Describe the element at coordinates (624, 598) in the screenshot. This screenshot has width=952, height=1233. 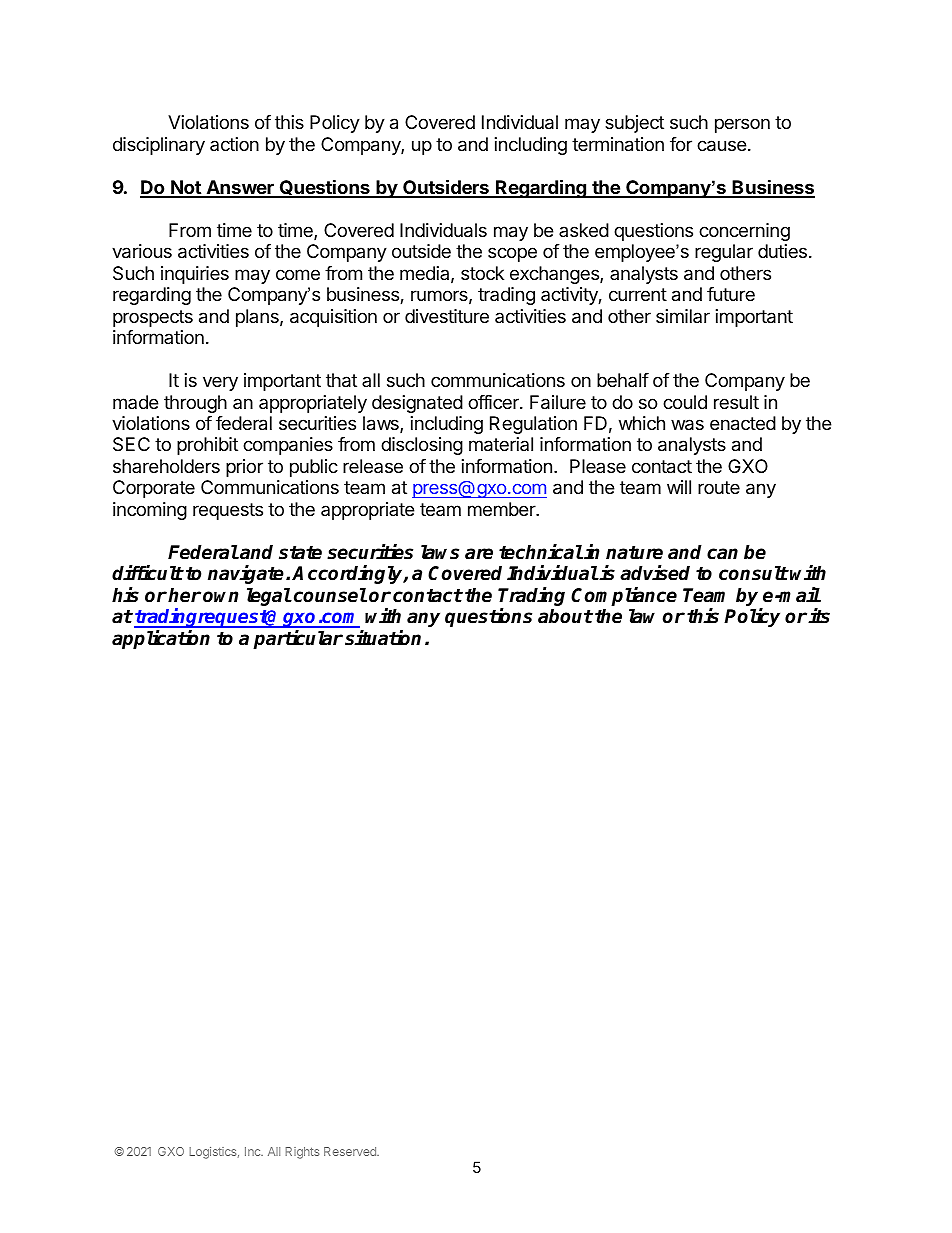
I see `Compliance` at that location.
